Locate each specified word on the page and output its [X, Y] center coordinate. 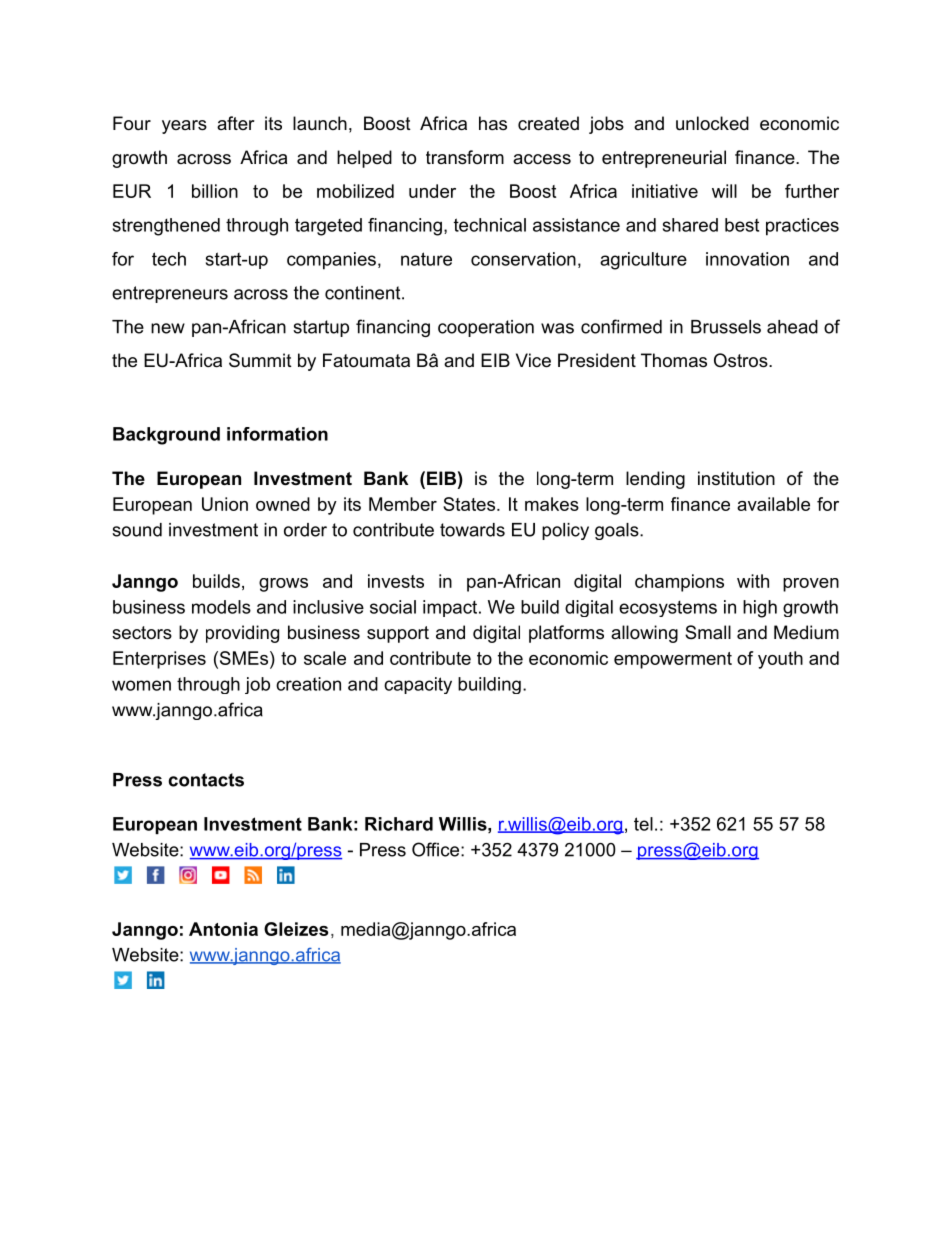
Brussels [726, 327]
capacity [418, 685]
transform [465, 157]
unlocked [712, 123]
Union [225, 504]
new [168, 328]
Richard [399, 824]
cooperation [486, 328]
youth [780, 660]
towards [472, 530]
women [141, 685]
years [184, 127]
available [773, 504]
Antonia [223, 929]
